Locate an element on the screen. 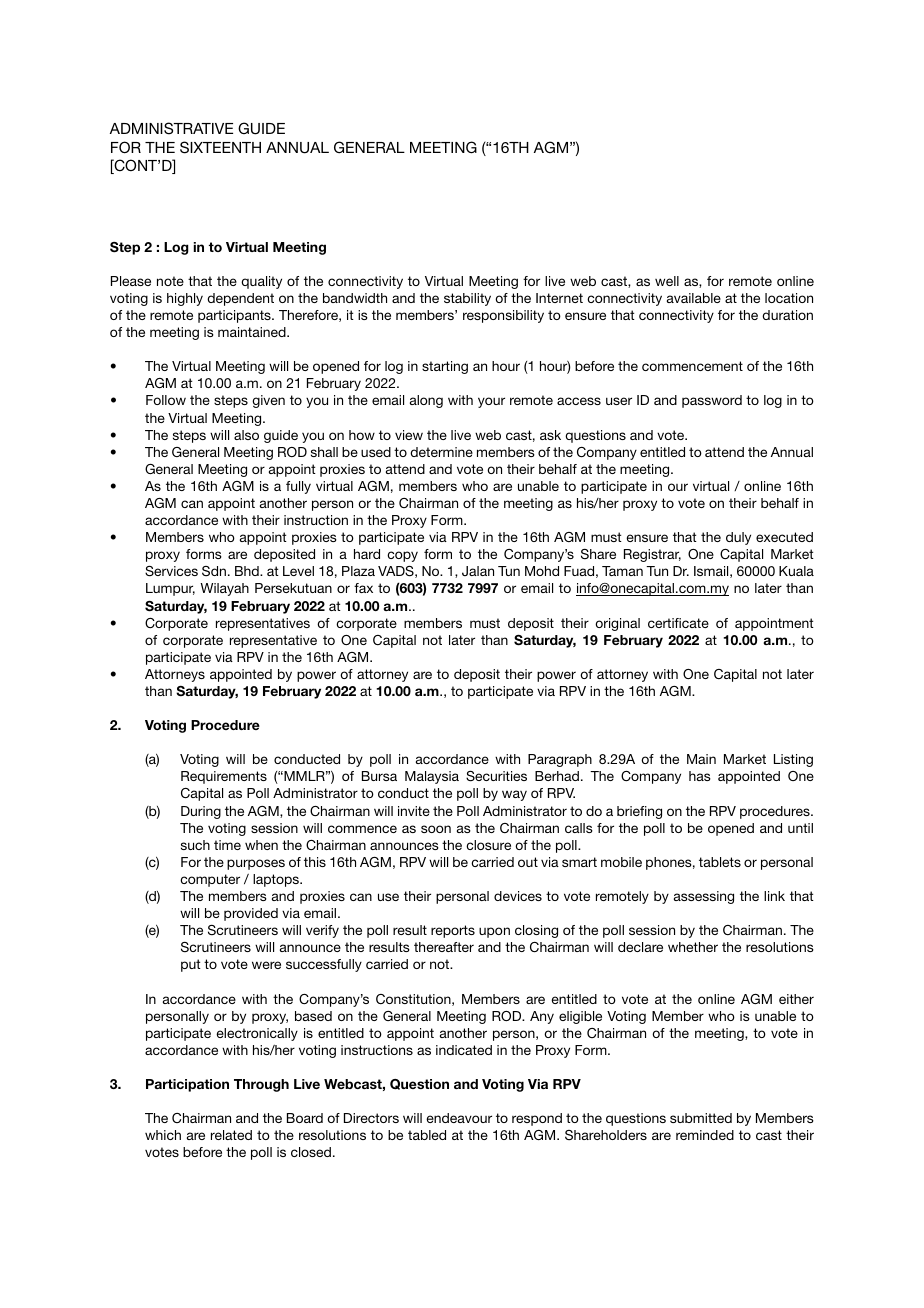 This screenshot has width=924, height=1308. endeavour is located at coordinates (459, 1118).
